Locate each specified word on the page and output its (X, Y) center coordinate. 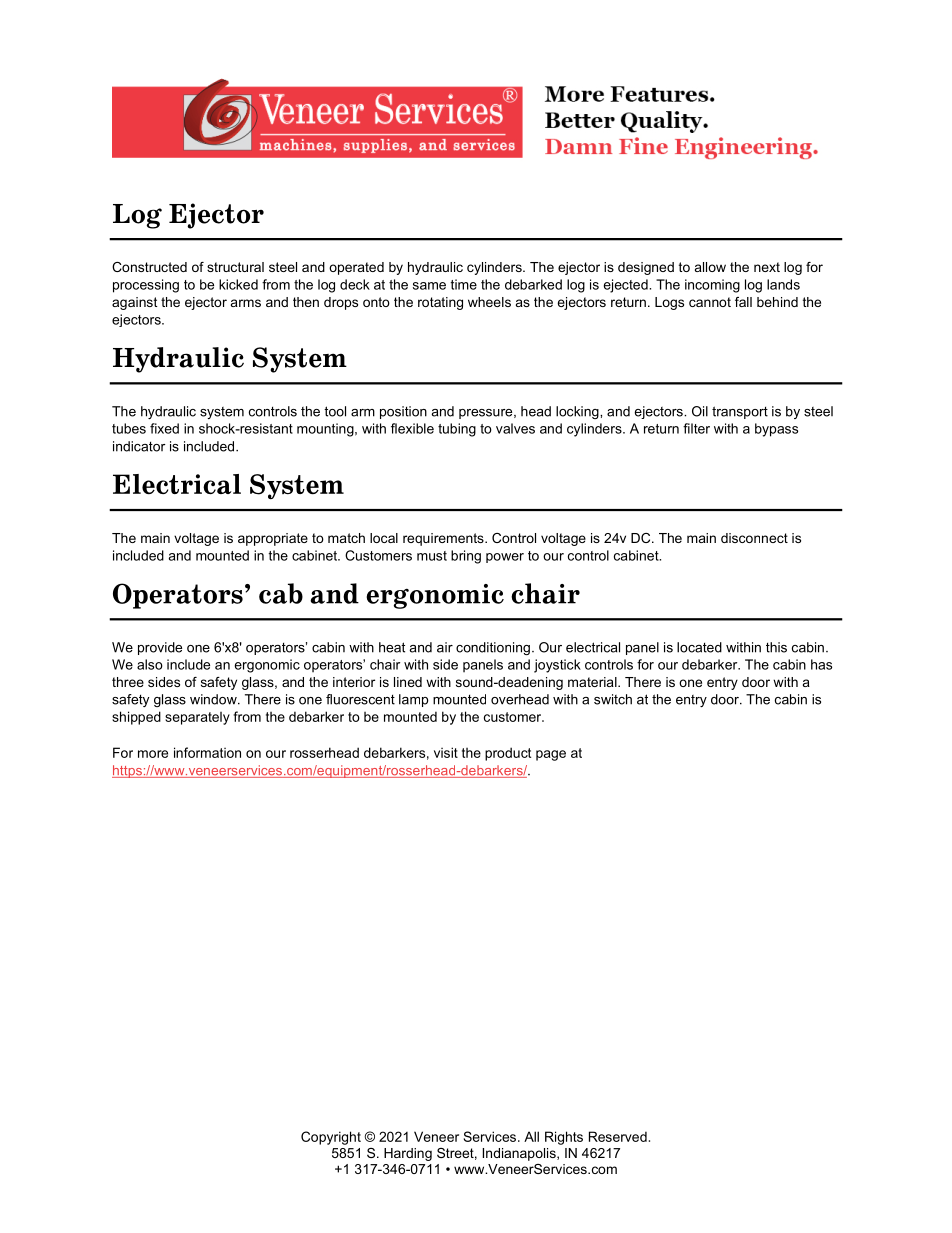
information (207, 752)
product (508, 754)
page (551, 755)
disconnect (754, 538)
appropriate (273, 539)
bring (466, 557)
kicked (238, 284)
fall (743, 302)
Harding (408, 1154)
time (463, 284)
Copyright (331, 1138)
